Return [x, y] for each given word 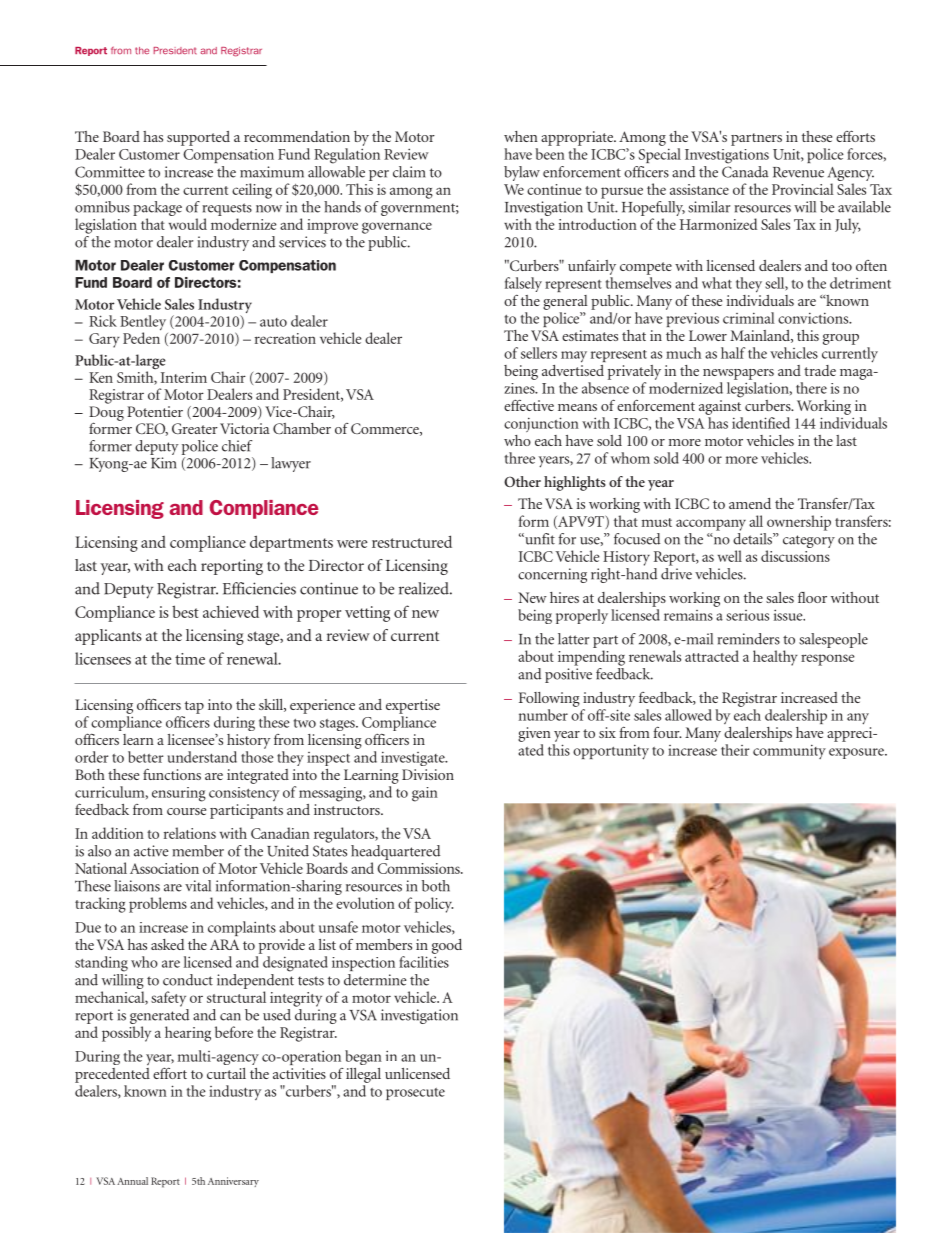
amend [750, 503]
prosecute [415, 1094]
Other [522, 481]
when [521, 136]
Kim [163, 463]
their [735, 750]
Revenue [798, 172]
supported [198, 138]
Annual [132, 1181]
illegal [363, 1075]
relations [190, 833]
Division [428, 774]
